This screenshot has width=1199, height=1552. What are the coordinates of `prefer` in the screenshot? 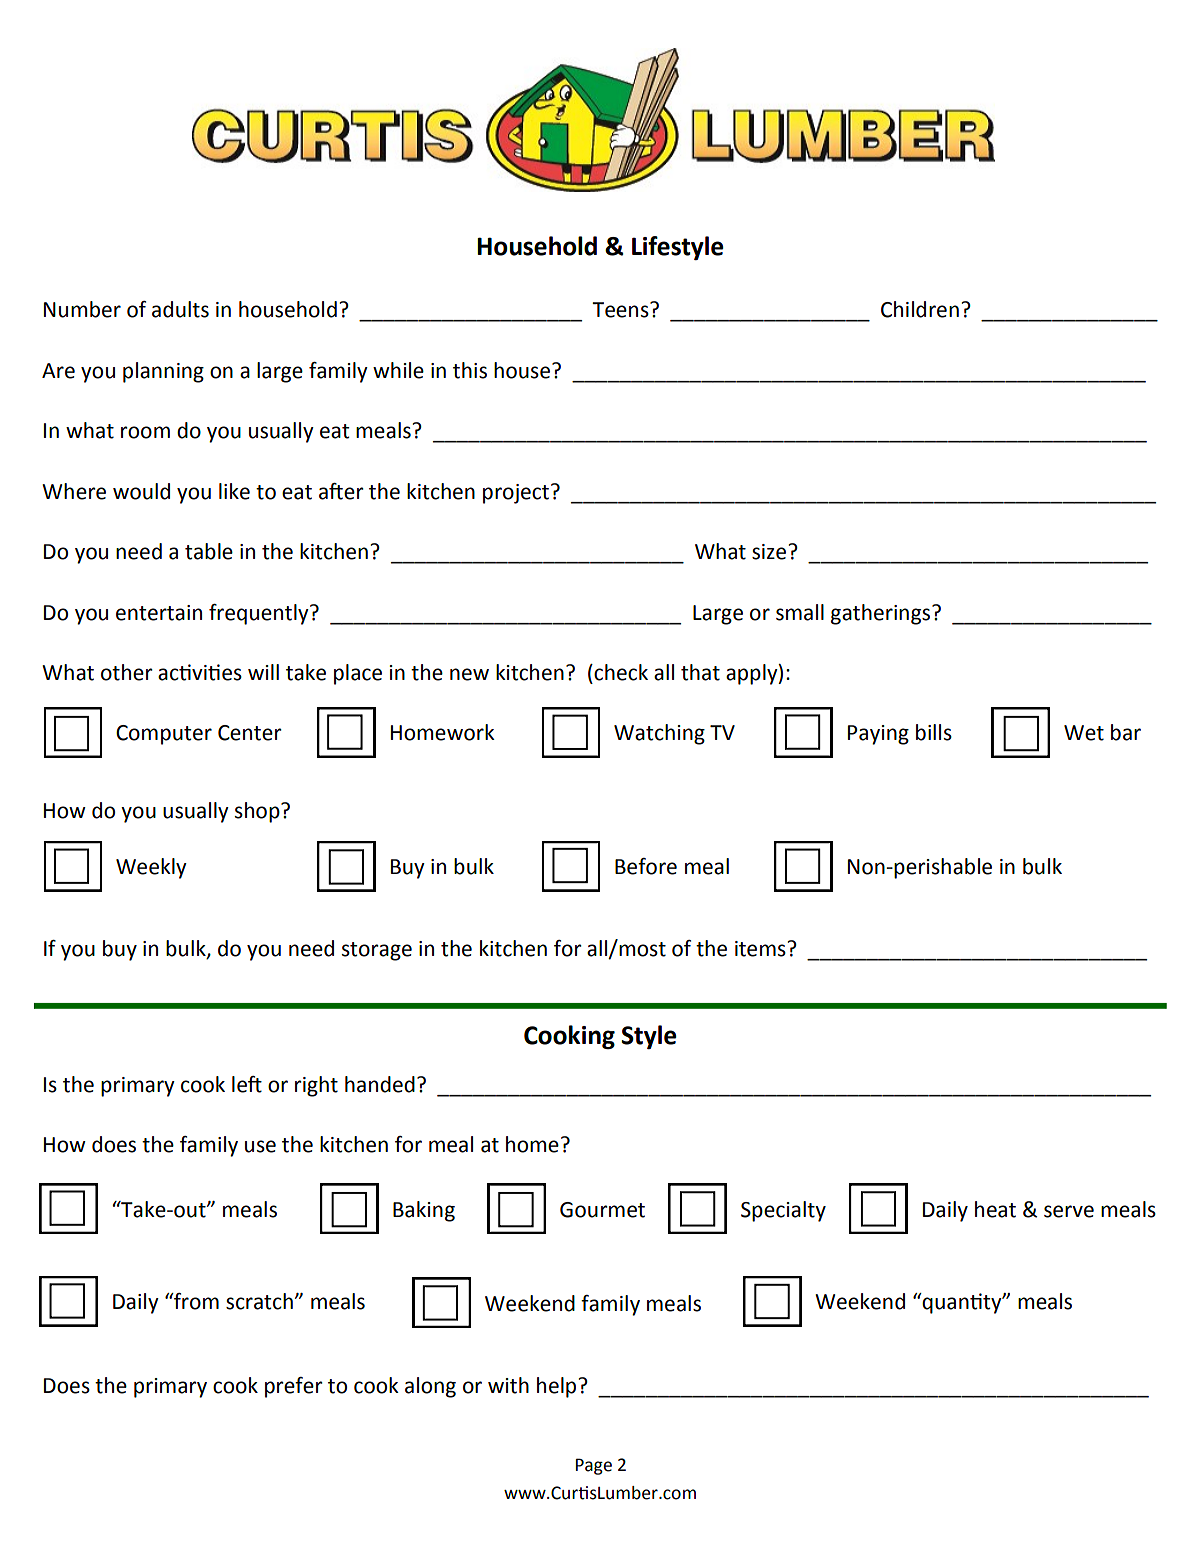 It's located at (294, 1387).
